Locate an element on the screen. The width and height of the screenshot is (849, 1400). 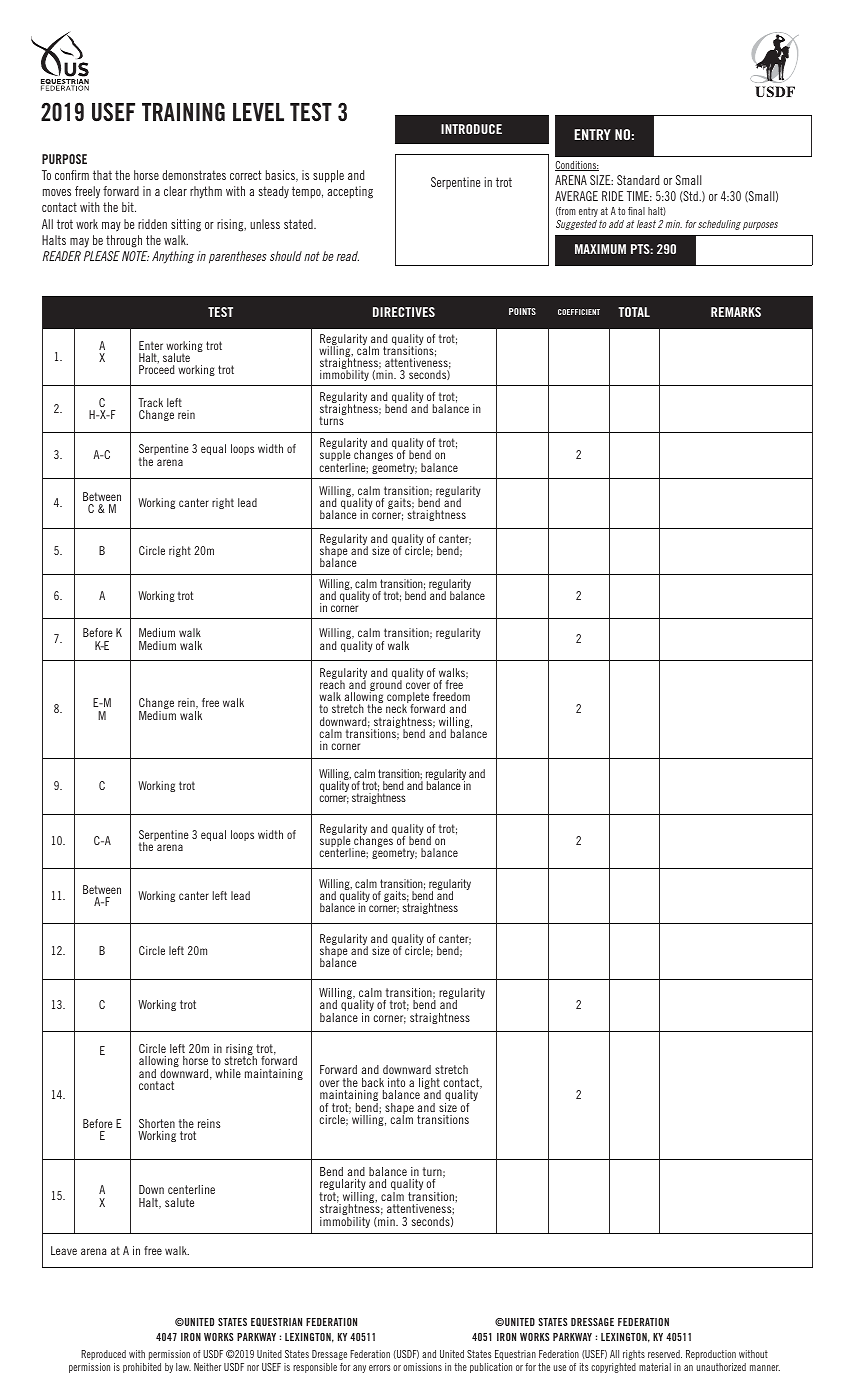
back is located at coordinates (373, 1082).
